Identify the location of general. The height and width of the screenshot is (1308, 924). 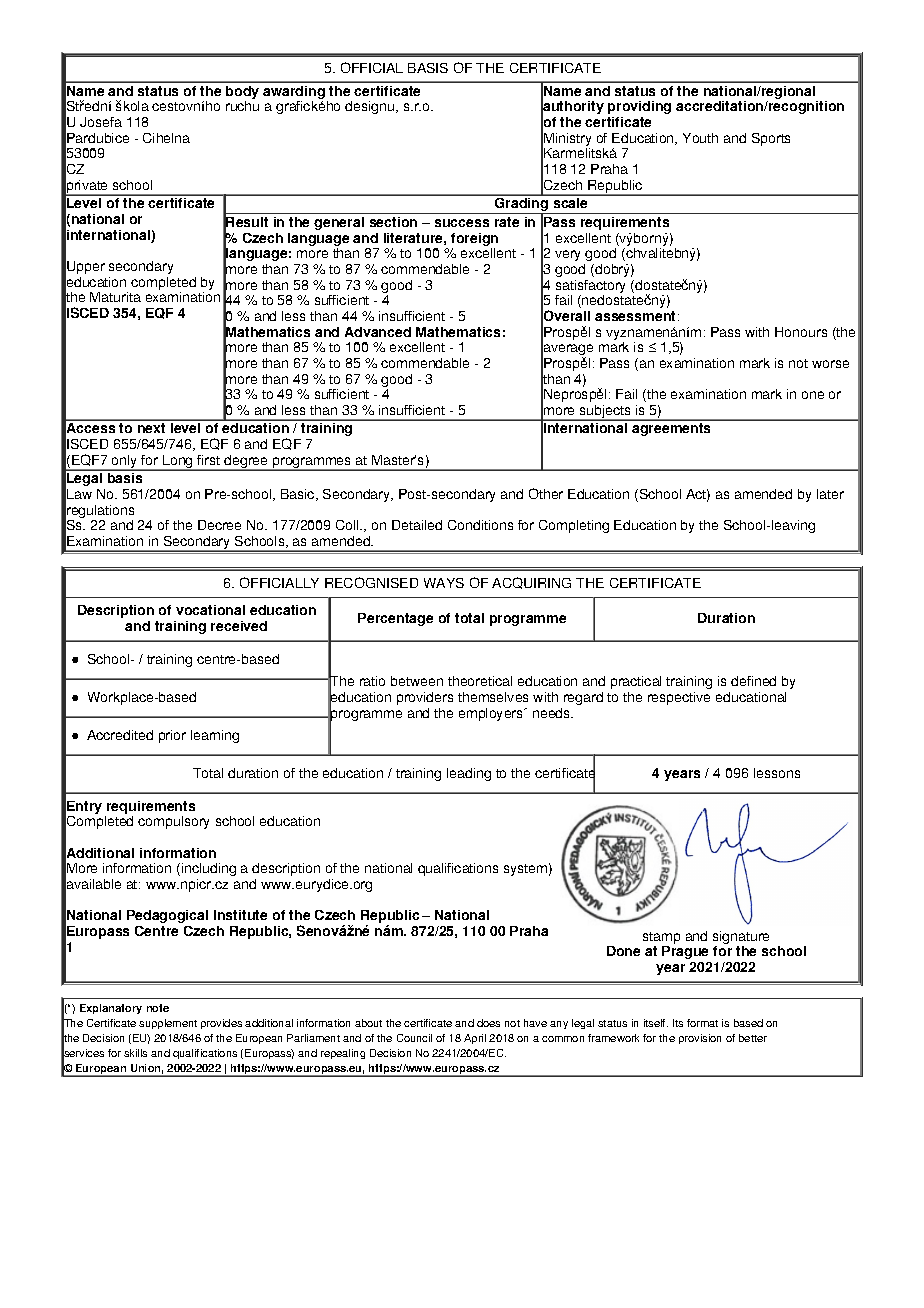
(339, 223).
